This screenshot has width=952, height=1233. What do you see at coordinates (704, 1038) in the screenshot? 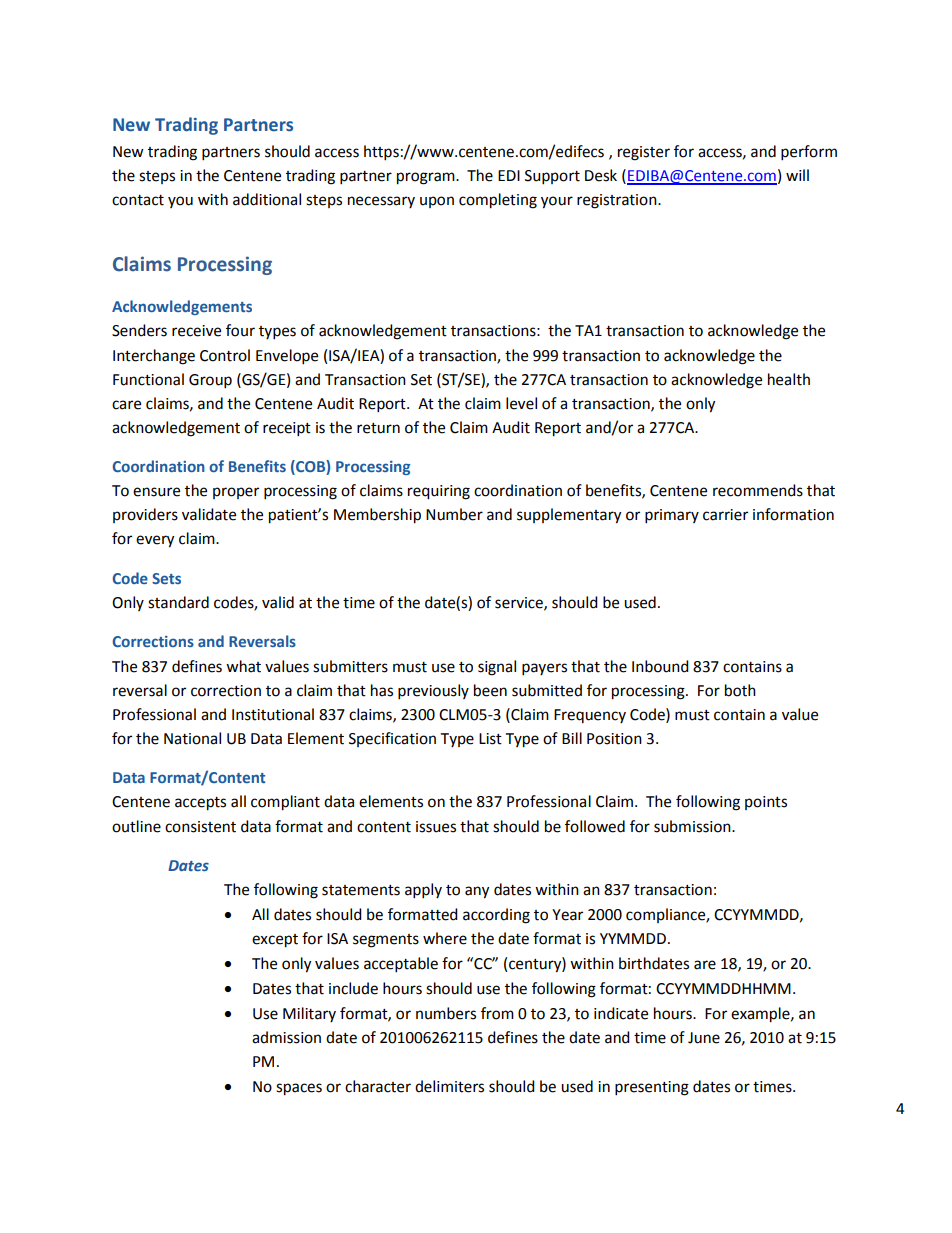
I see `June` at bounding box center [704, 1038].
